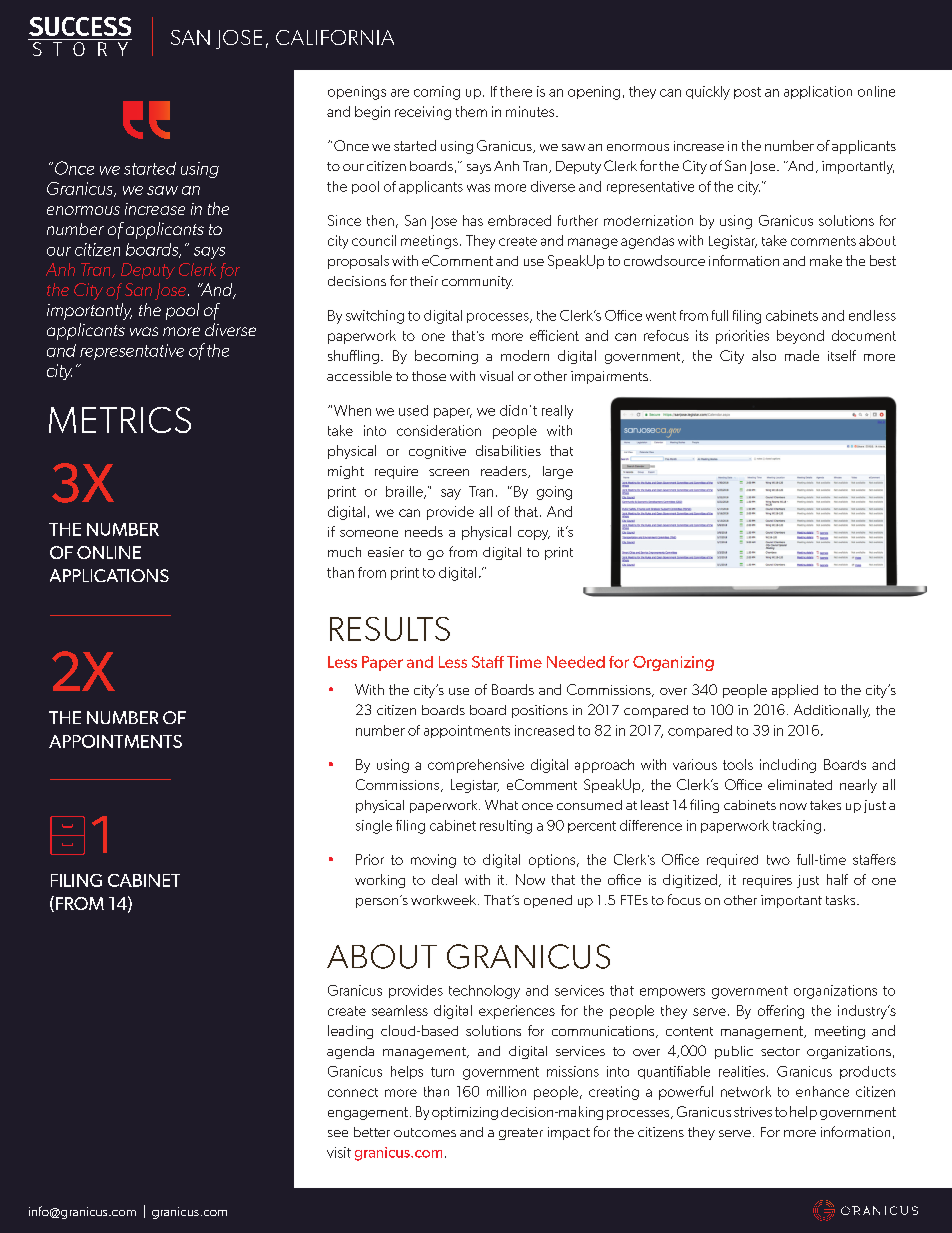 This document has width=952, height=1233. Describe the element at coordinates (795, 691) in the document. I see `applied` at that location.
